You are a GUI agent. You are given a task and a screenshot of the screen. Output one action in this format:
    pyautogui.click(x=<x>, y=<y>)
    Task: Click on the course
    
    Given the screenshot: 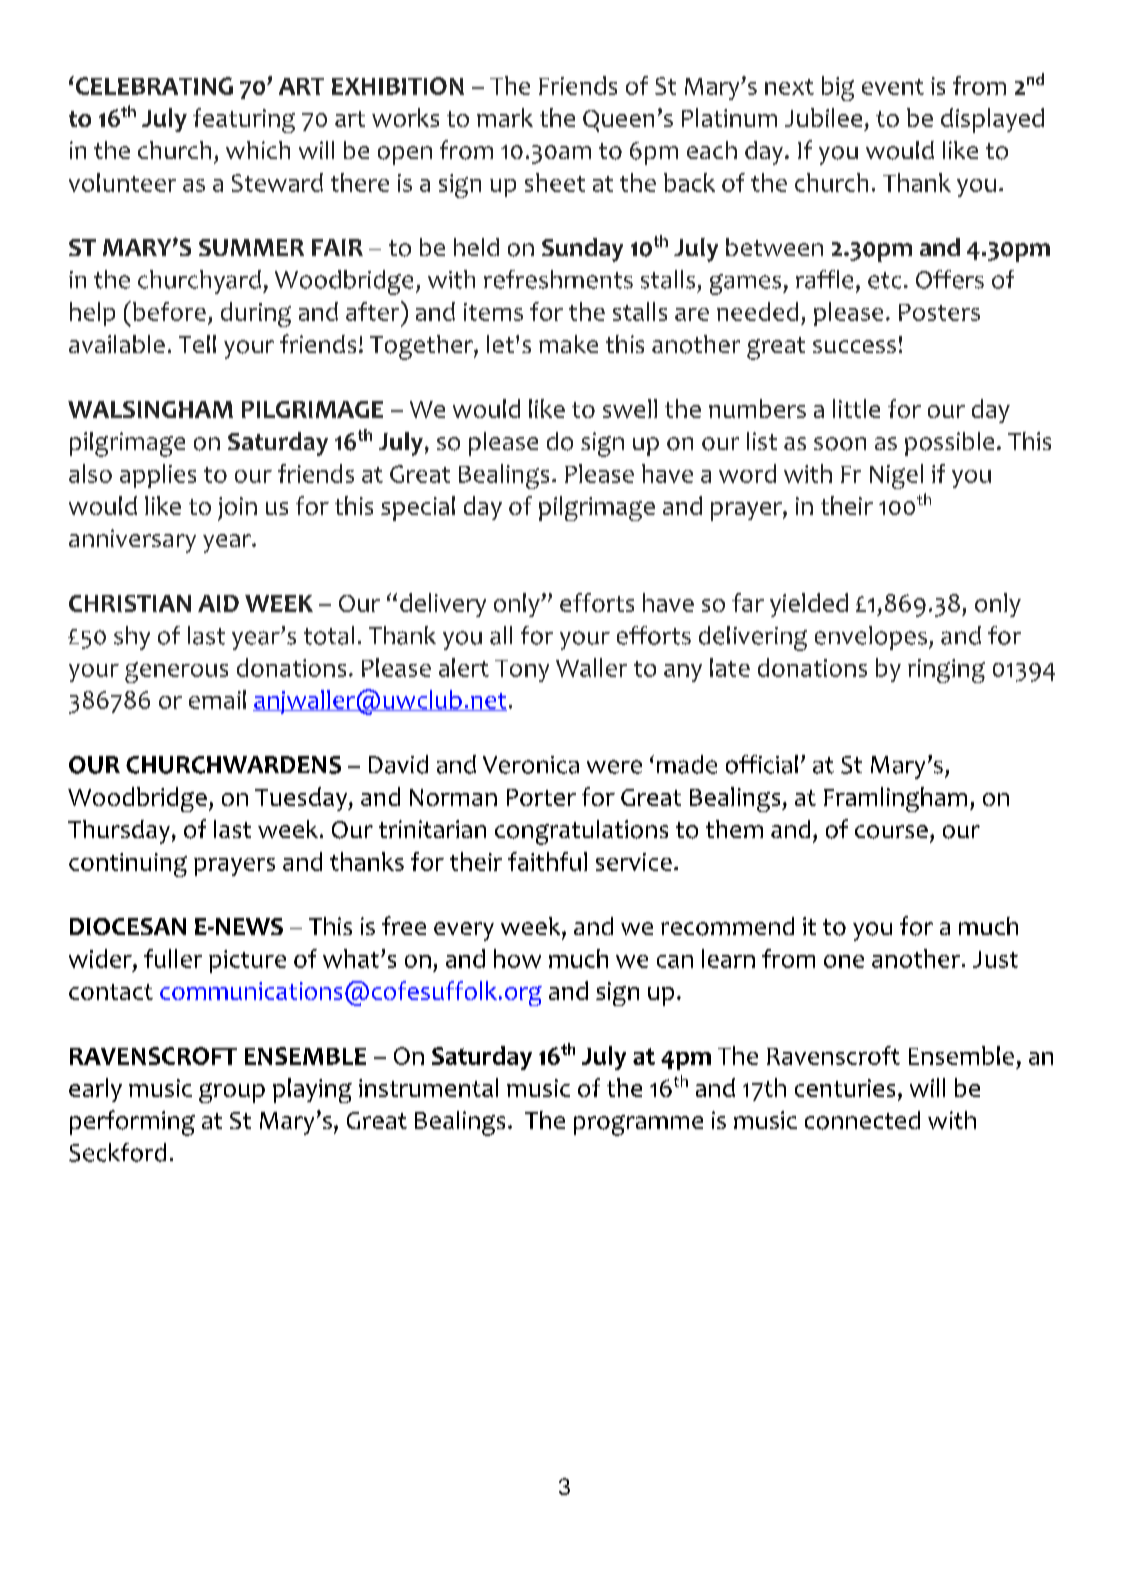 What is the action you would take?
    pyautogui.click(x=891, y=832)
